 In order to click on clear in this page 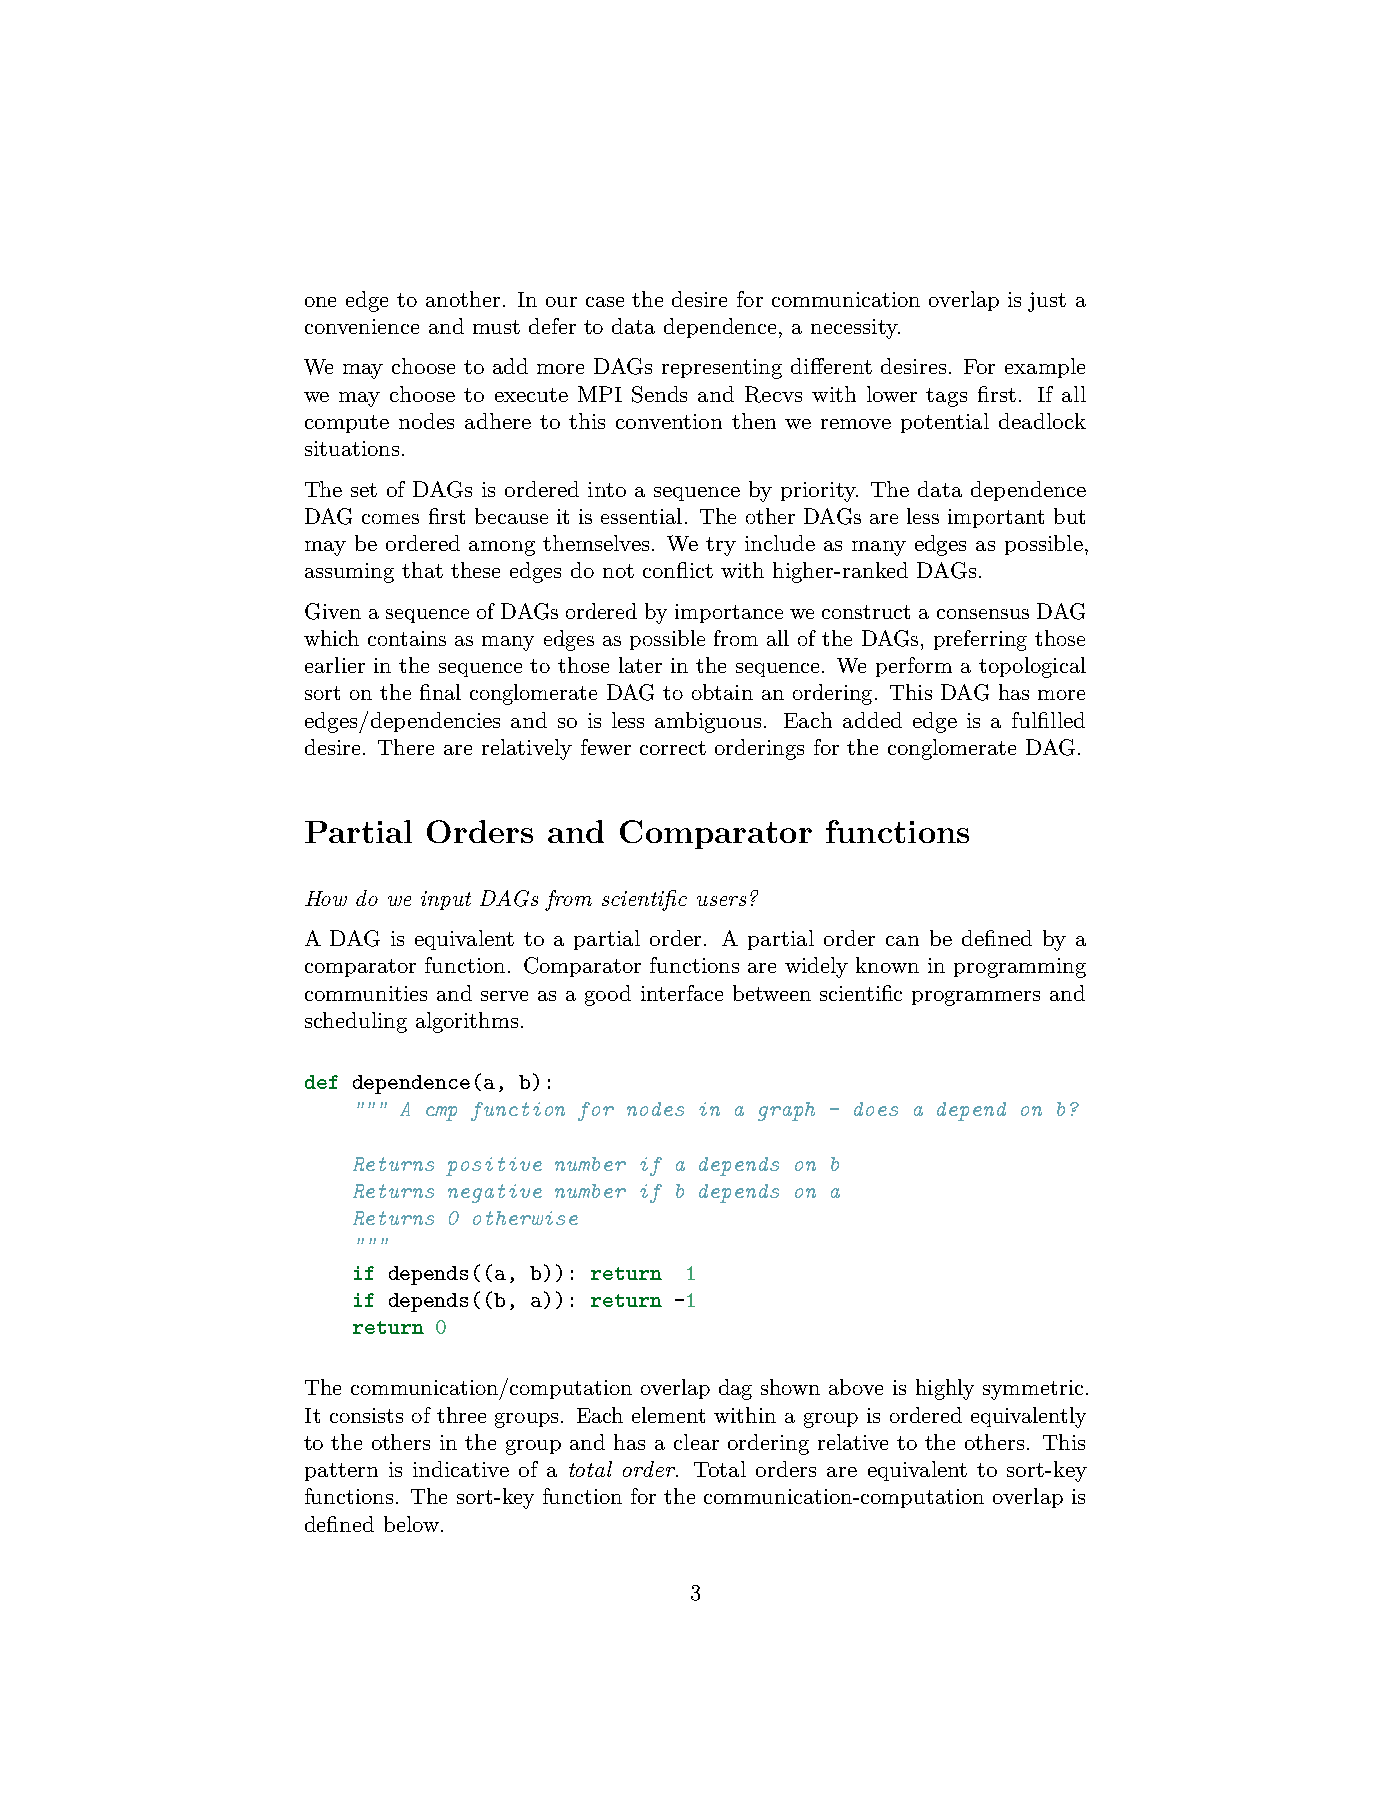, I will do `click(696, 1442)`.
